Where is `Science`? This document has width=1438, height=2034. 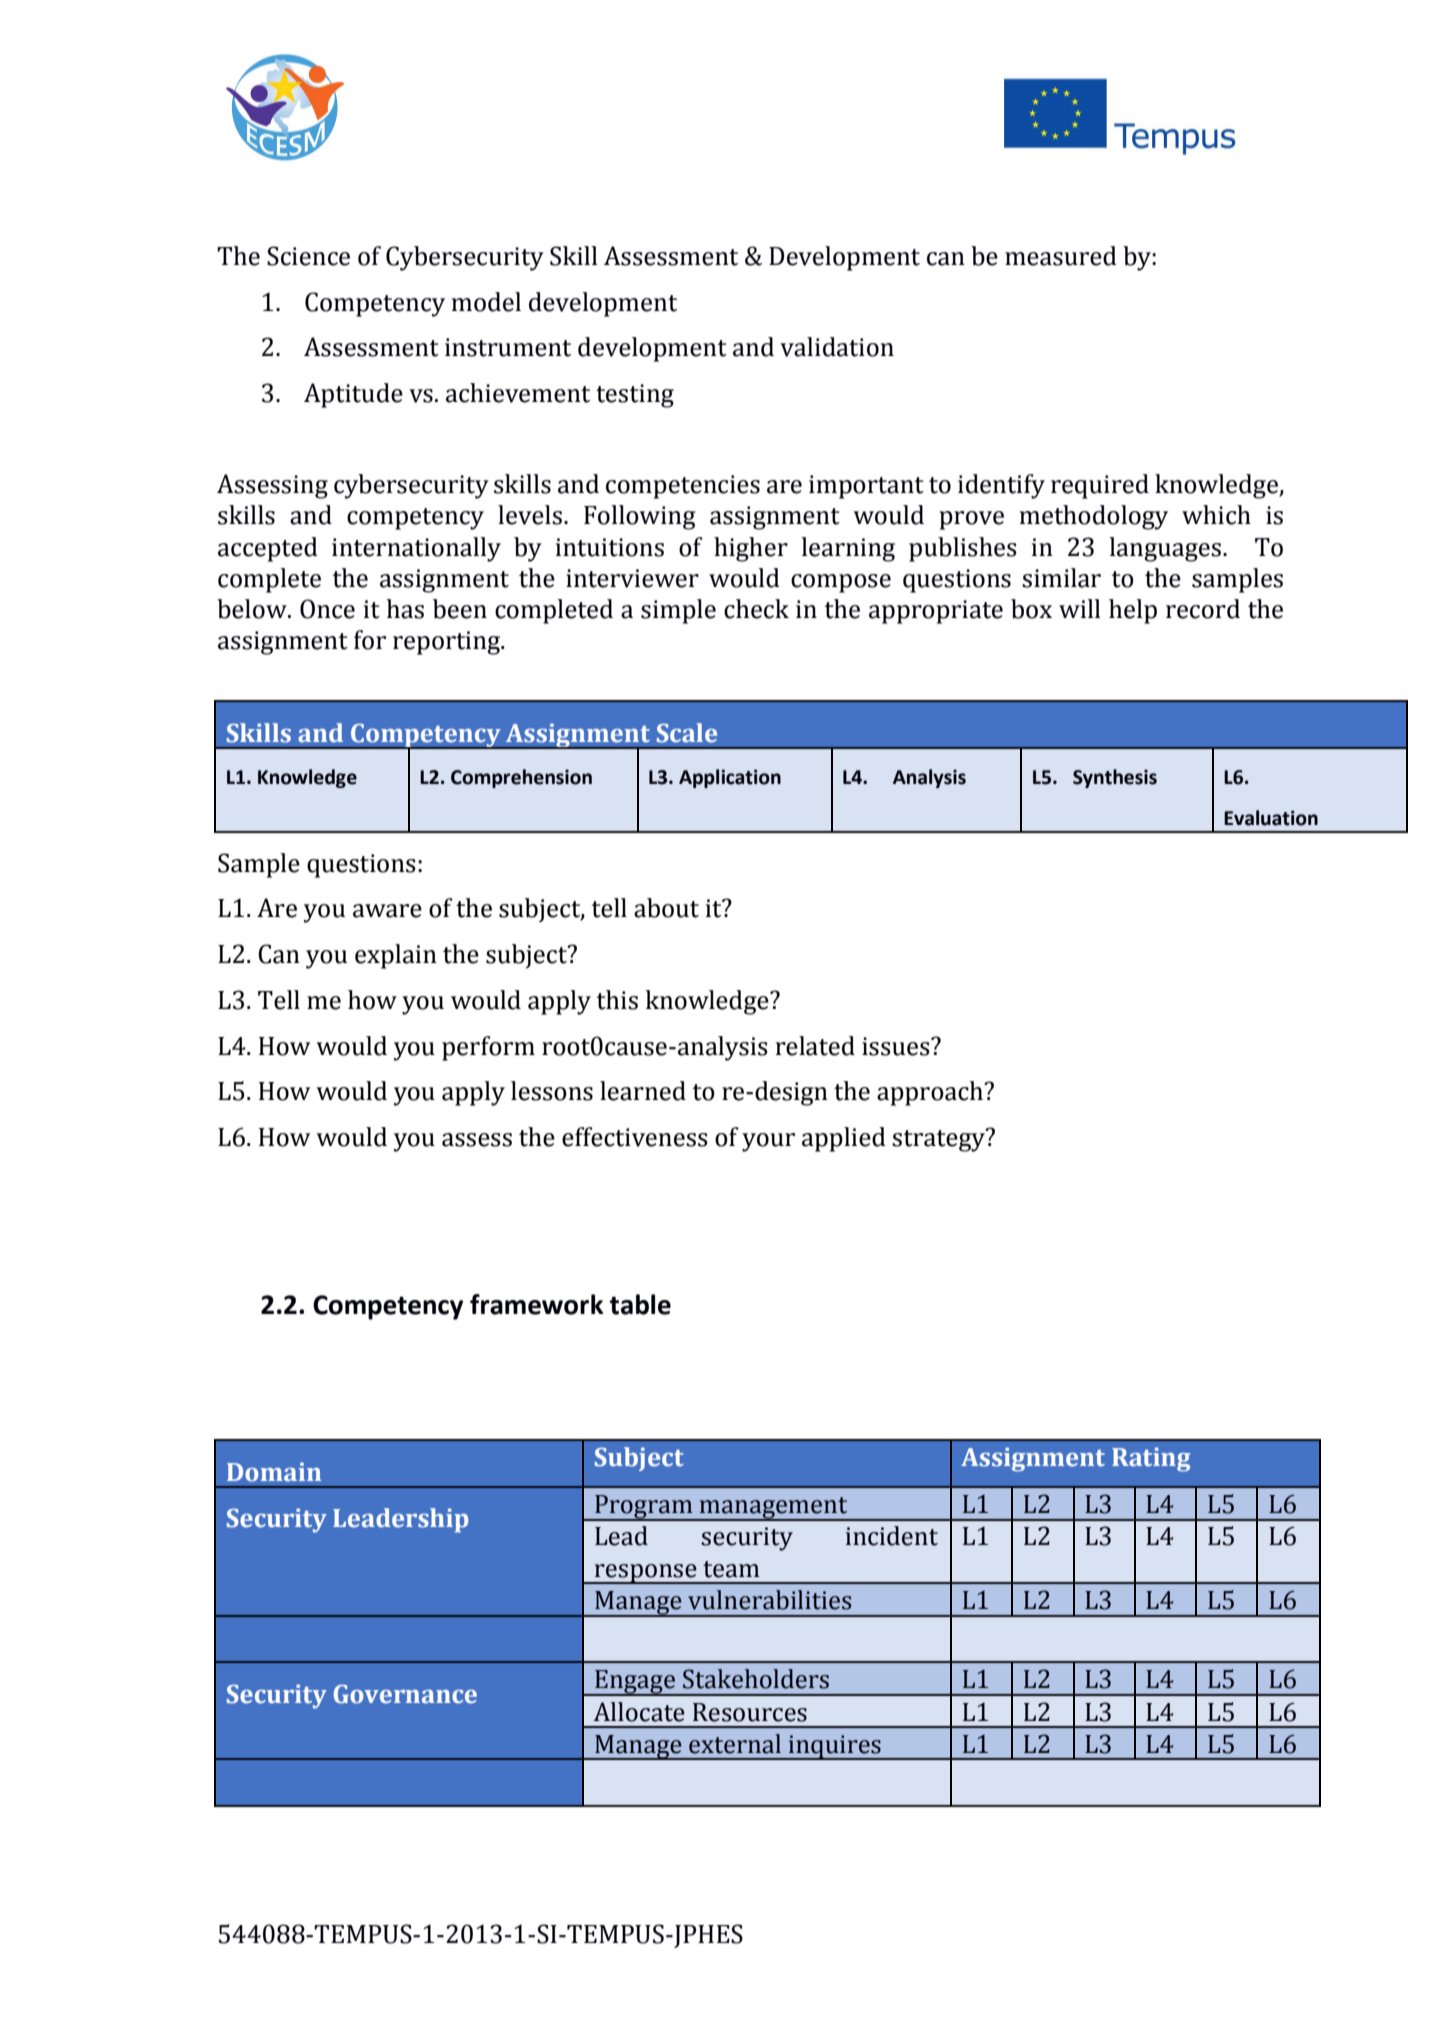 Science is located at coordinates (308, 256).
